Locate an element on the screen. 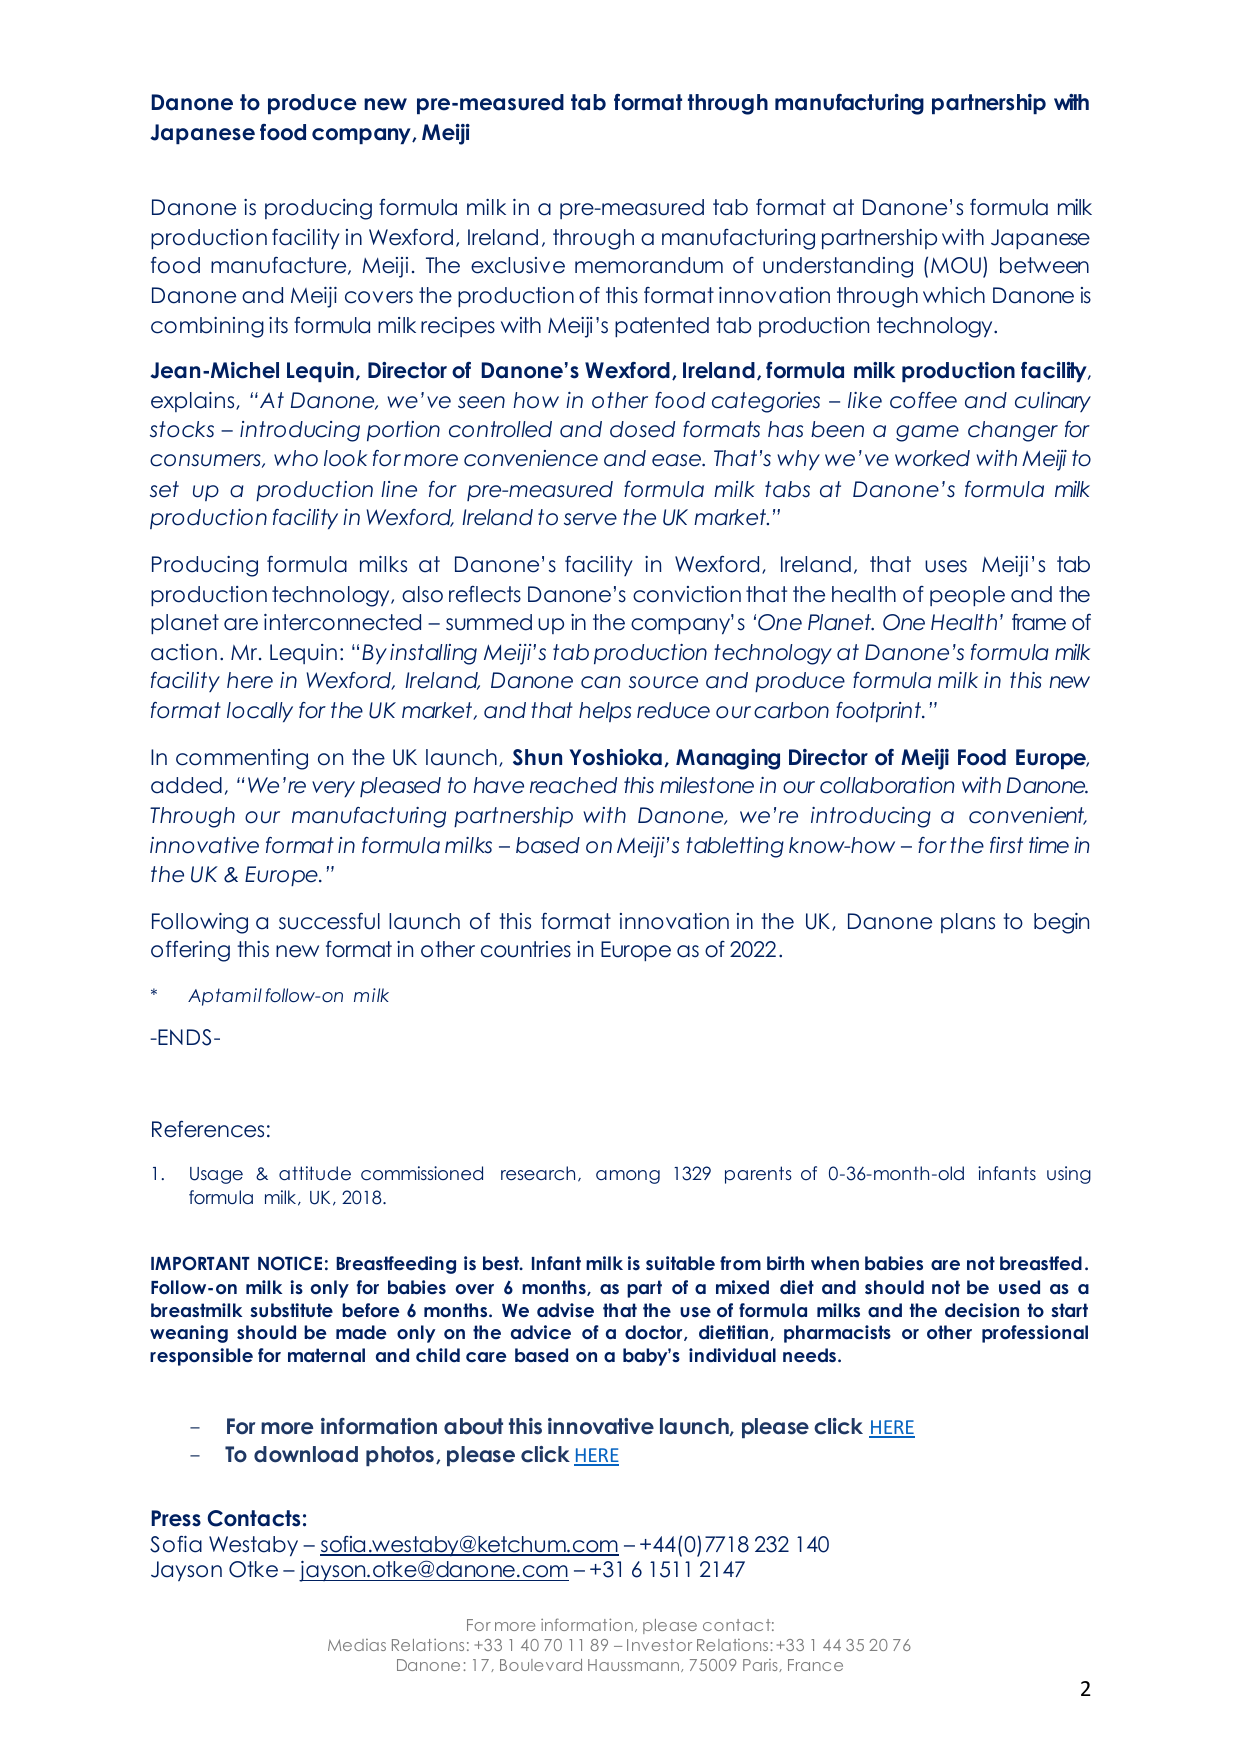 This screenshot has width=1240, height=1753. plans is located at coordinates (968, 923).
